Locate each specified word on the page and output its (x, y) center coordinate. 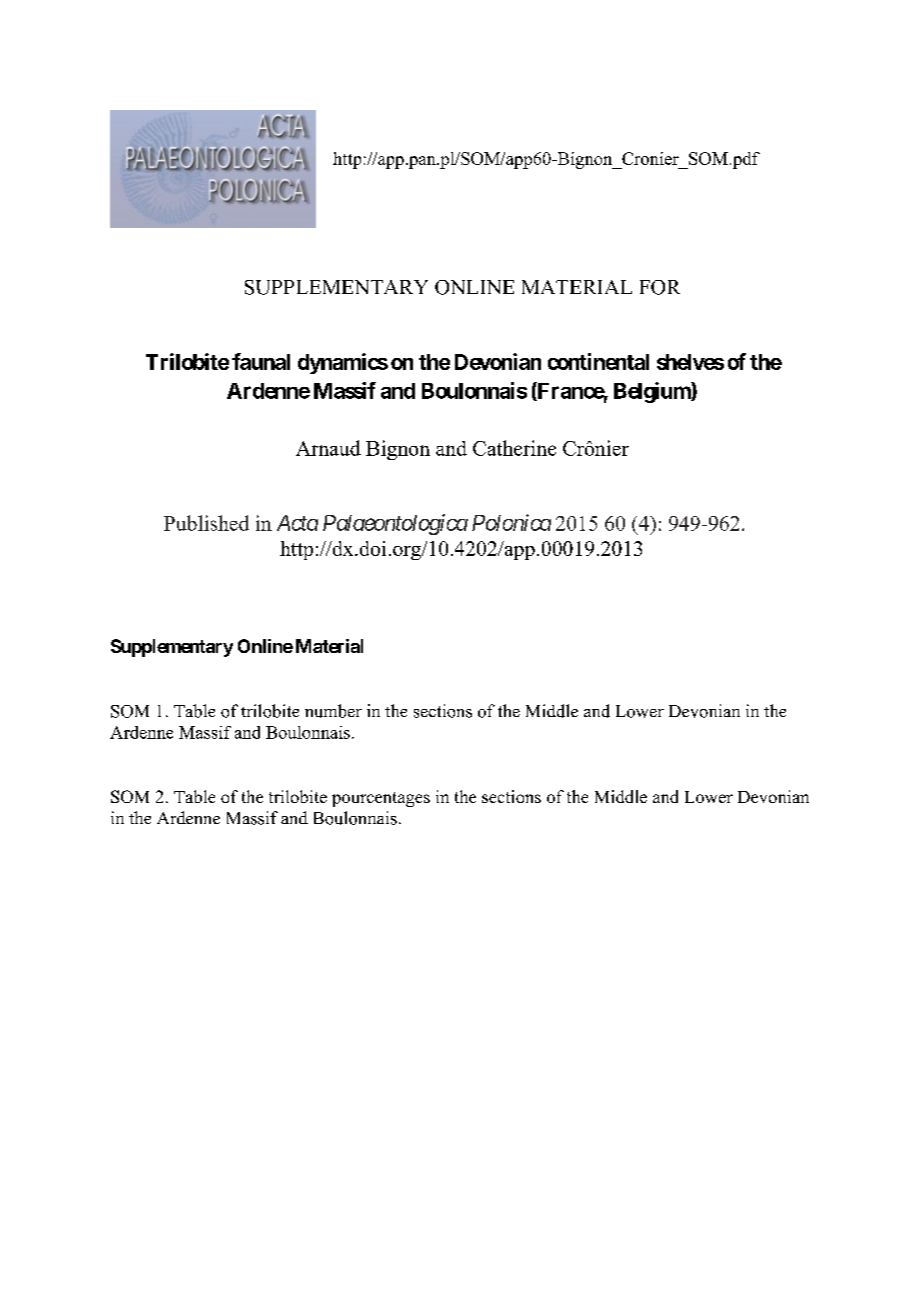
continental (598, 361)
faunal (261, 361)
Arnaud (328, 448)
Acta (297, 523)
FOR (660, 287)
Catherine (514, 448)
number (333, 711)
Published (206, 523)
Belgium (653, 392)
